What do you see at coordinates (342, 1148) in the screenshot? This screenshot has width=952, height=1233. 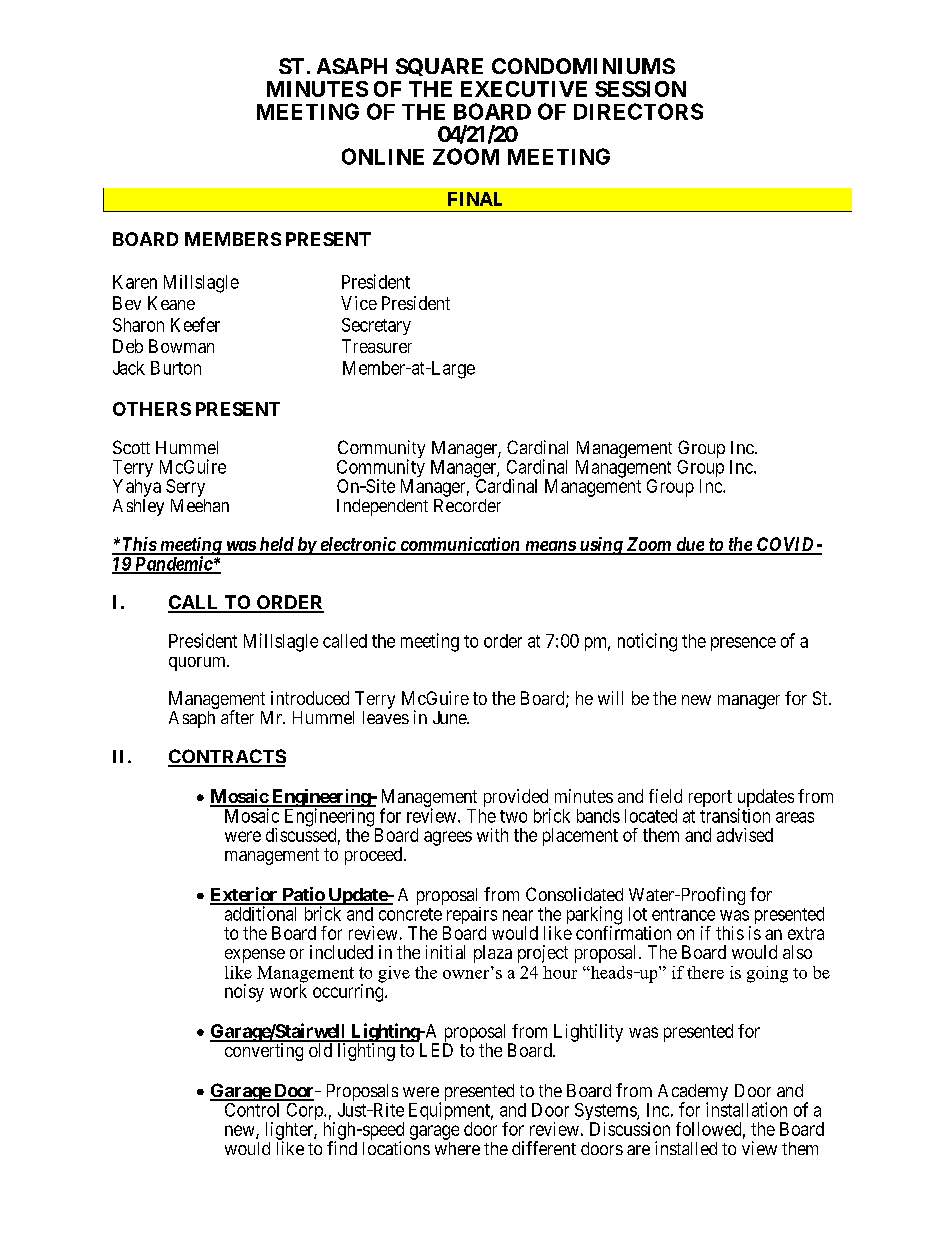 I see `find` at bounding box center [342, 1148].
